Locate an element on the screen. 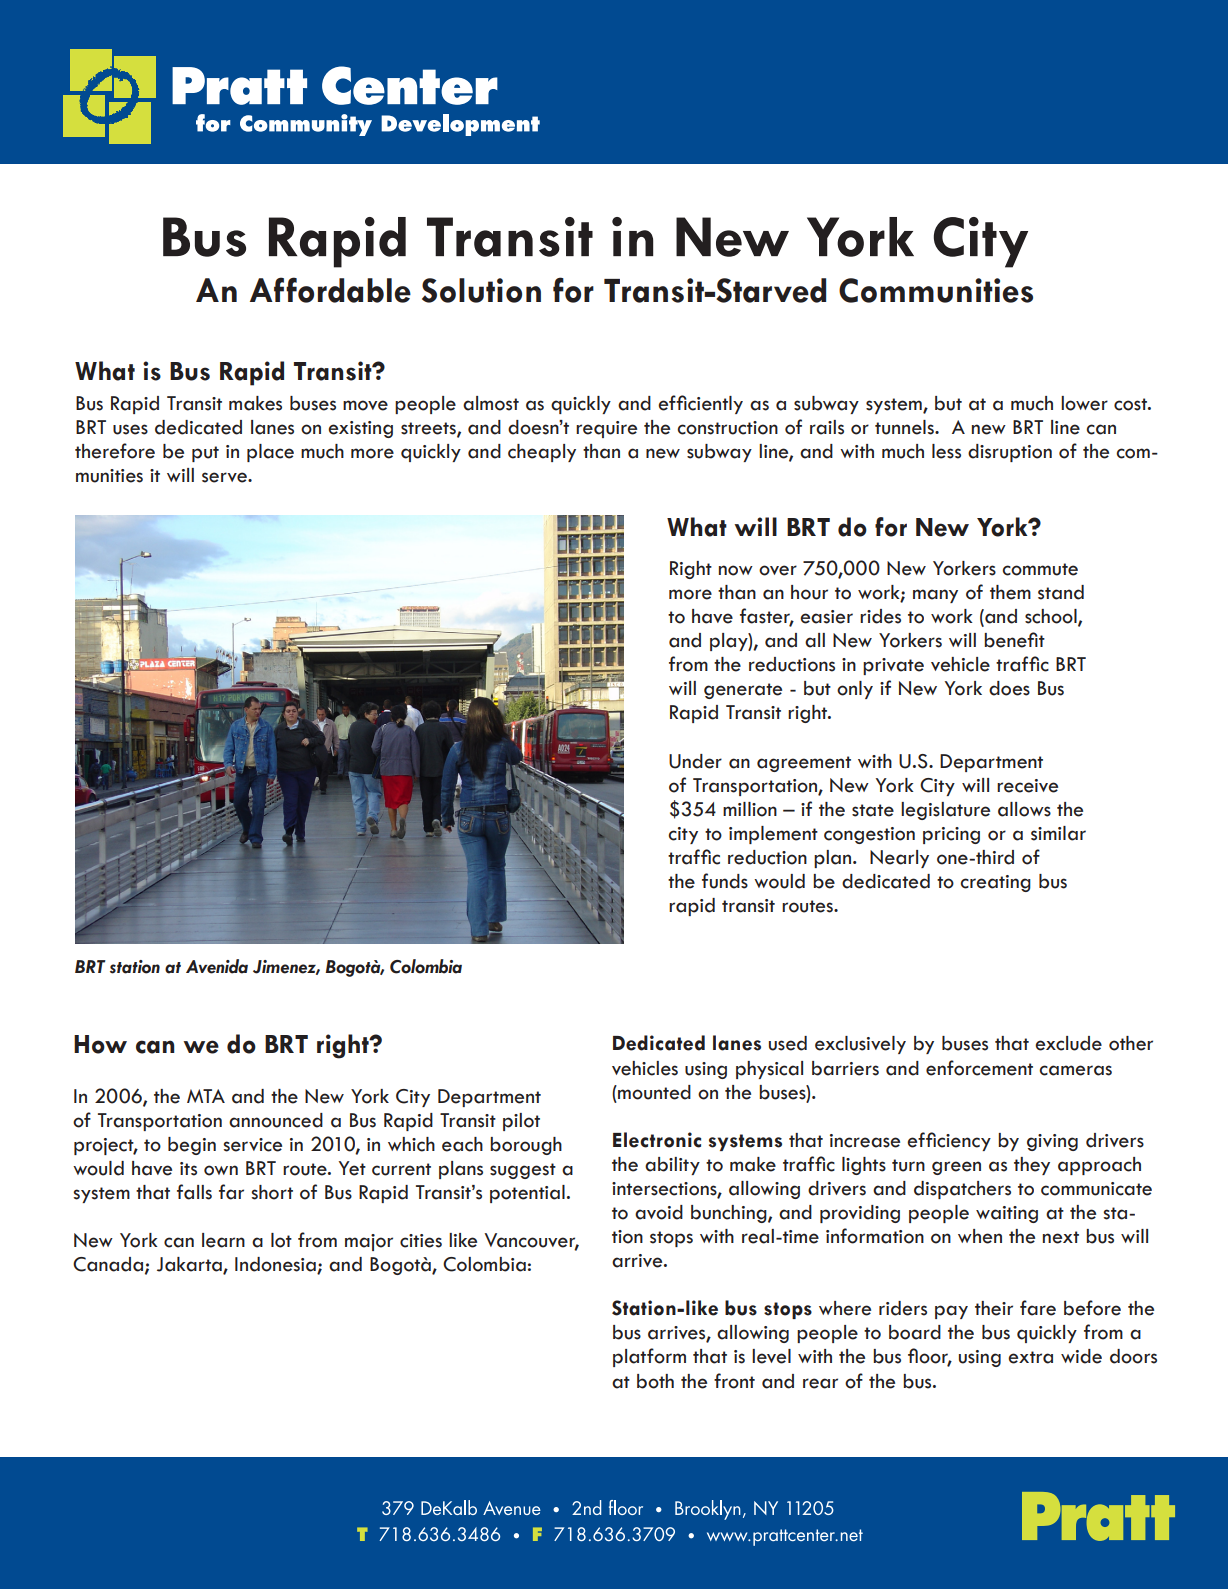  funds is located at coordinates (725, 881).
